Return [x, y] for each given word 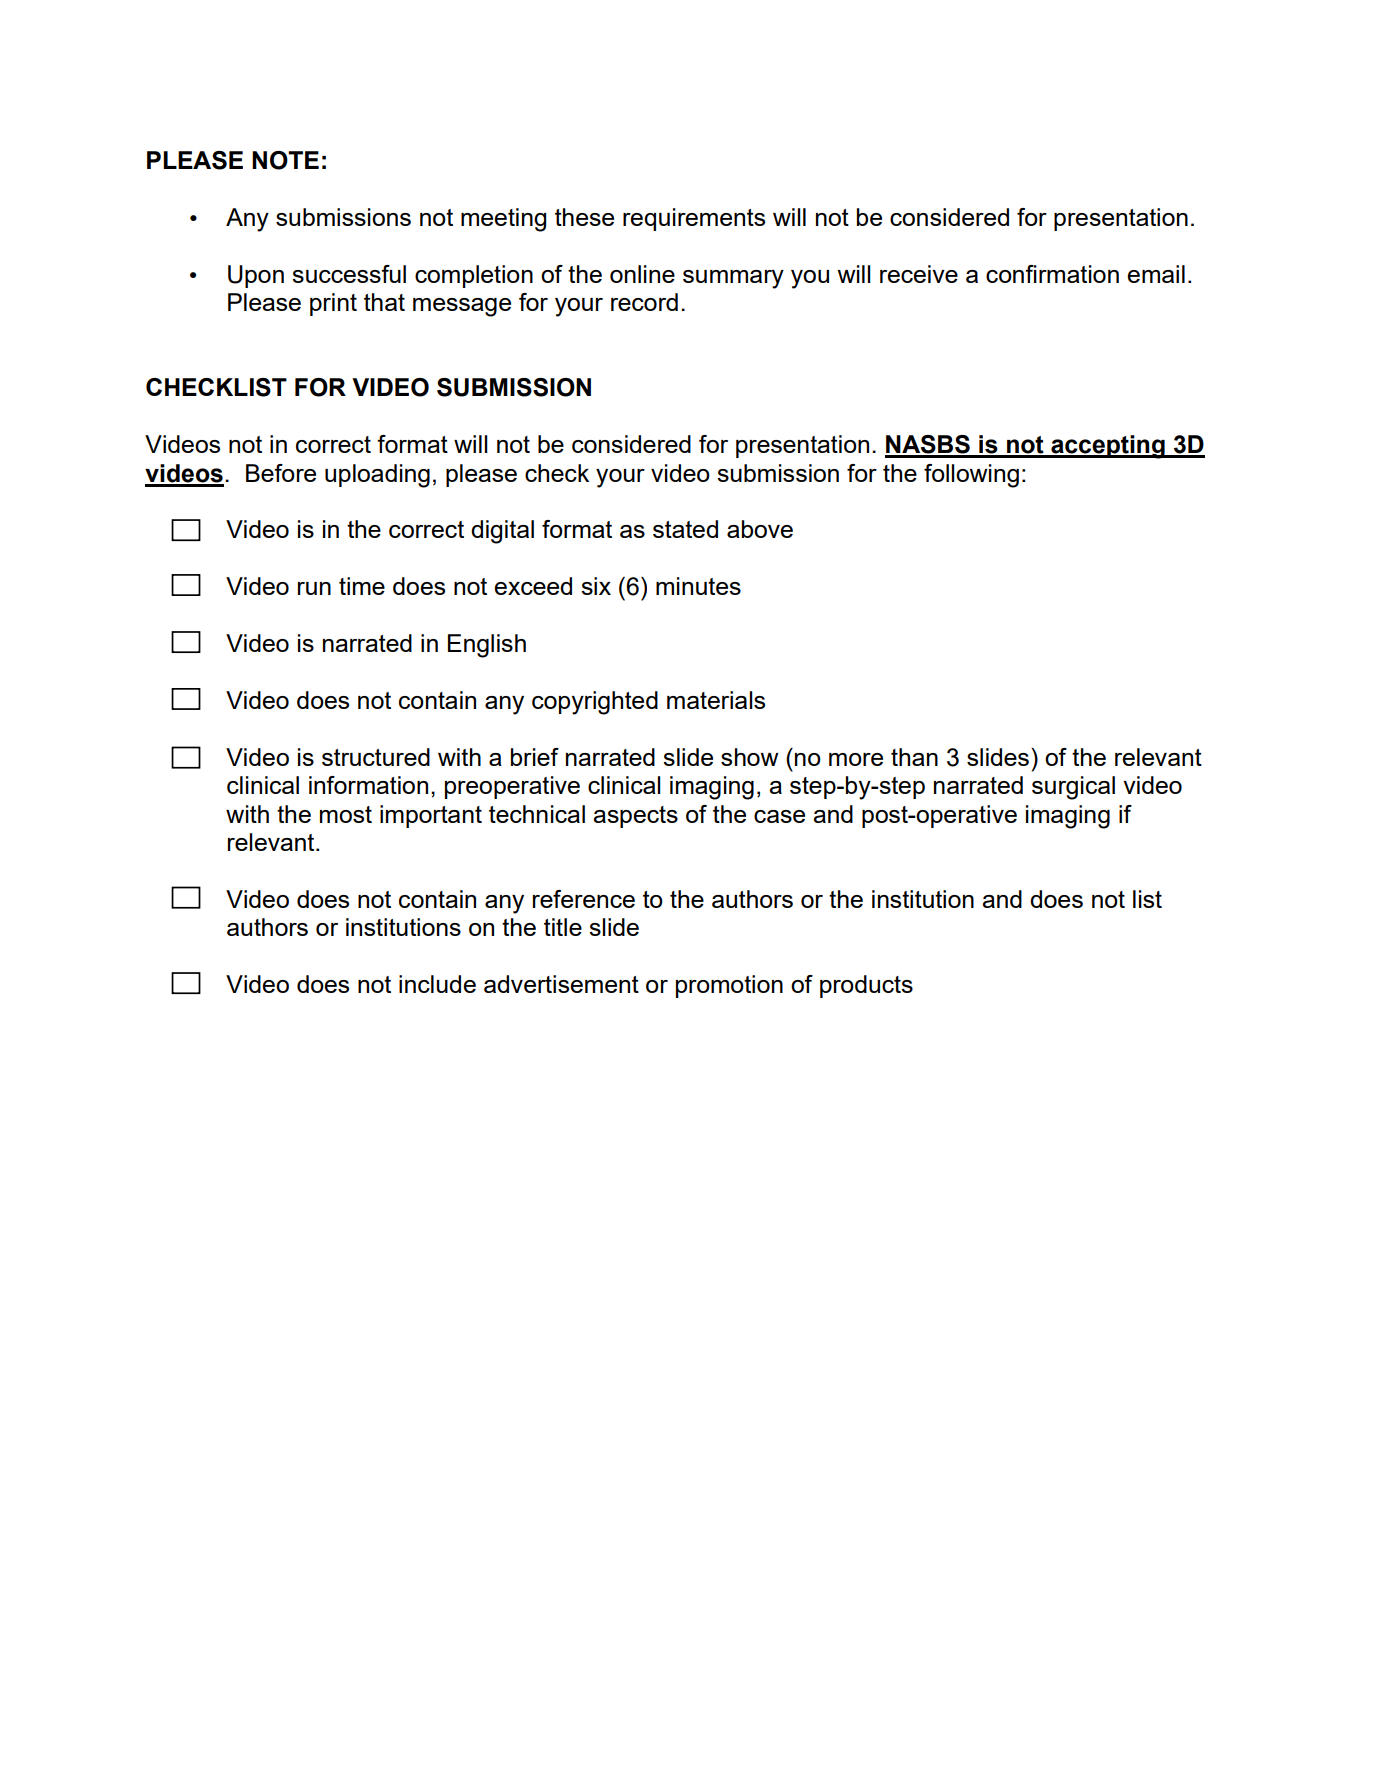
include [437, 984]
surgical [1073, 788]
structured [376, 757]
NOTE [285, 160]
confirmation [1052, 274]
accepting [1108, 447]
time [362, 586]
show [750, 757]
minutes [698, 586]
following [971, 476]
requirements [694, 219]
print [333, 304]
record [644, 302]
